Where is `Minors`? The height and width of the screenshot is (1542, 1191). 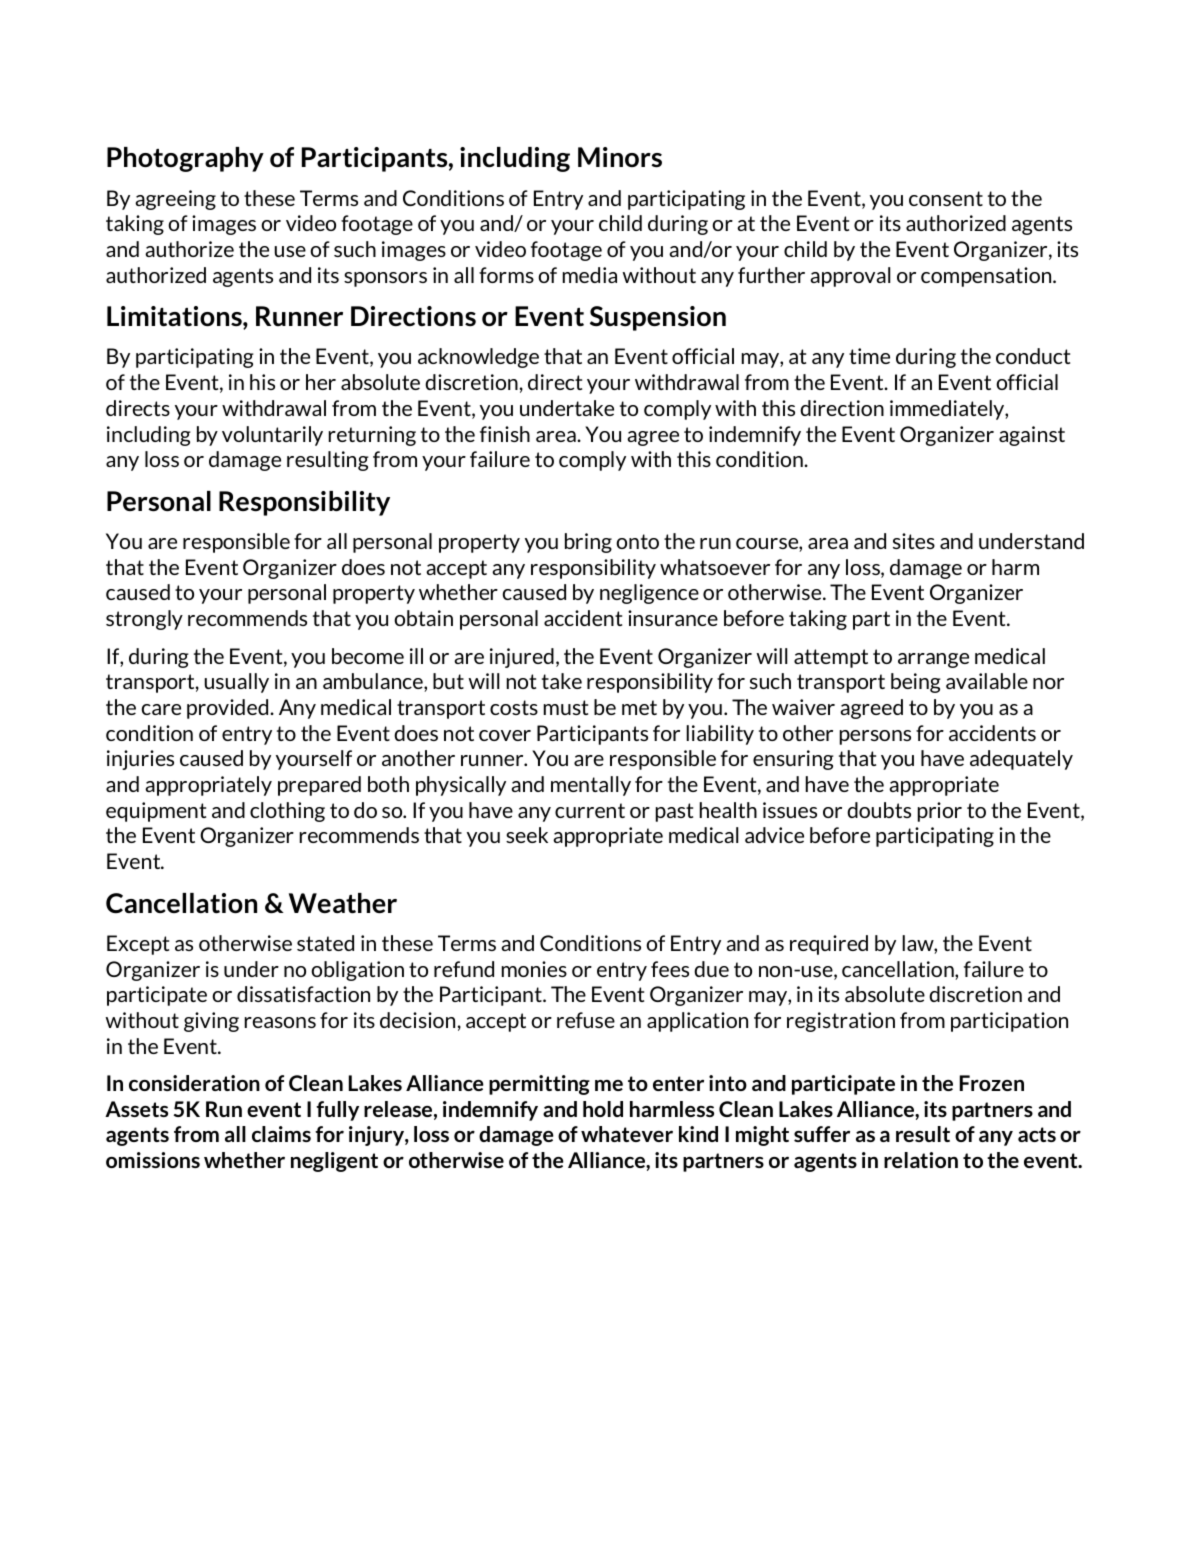 Minors is located at coordinates (620, 157).
